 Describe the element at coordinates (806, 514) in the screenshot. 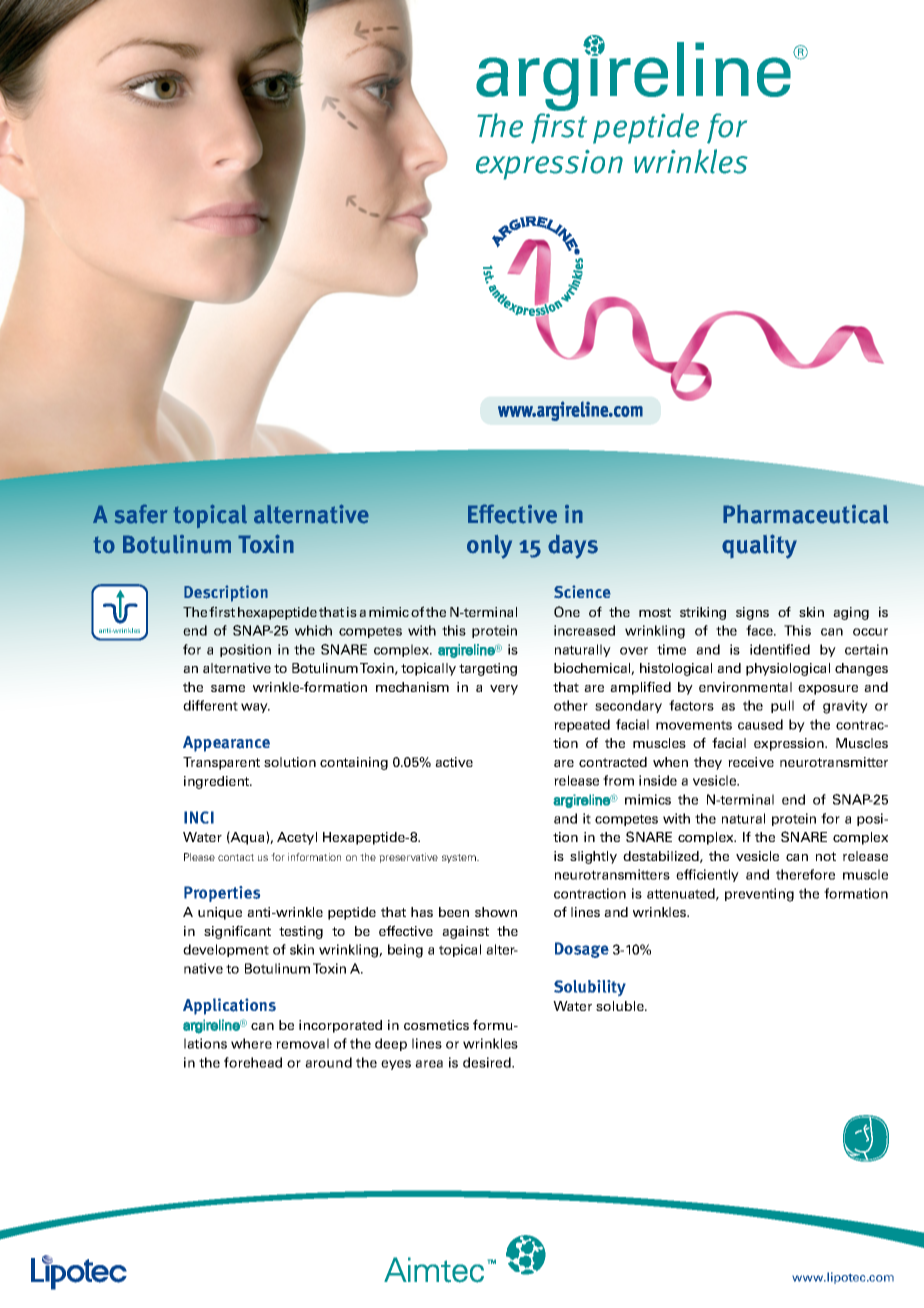

I see `Pharmaceutical` at that location.
